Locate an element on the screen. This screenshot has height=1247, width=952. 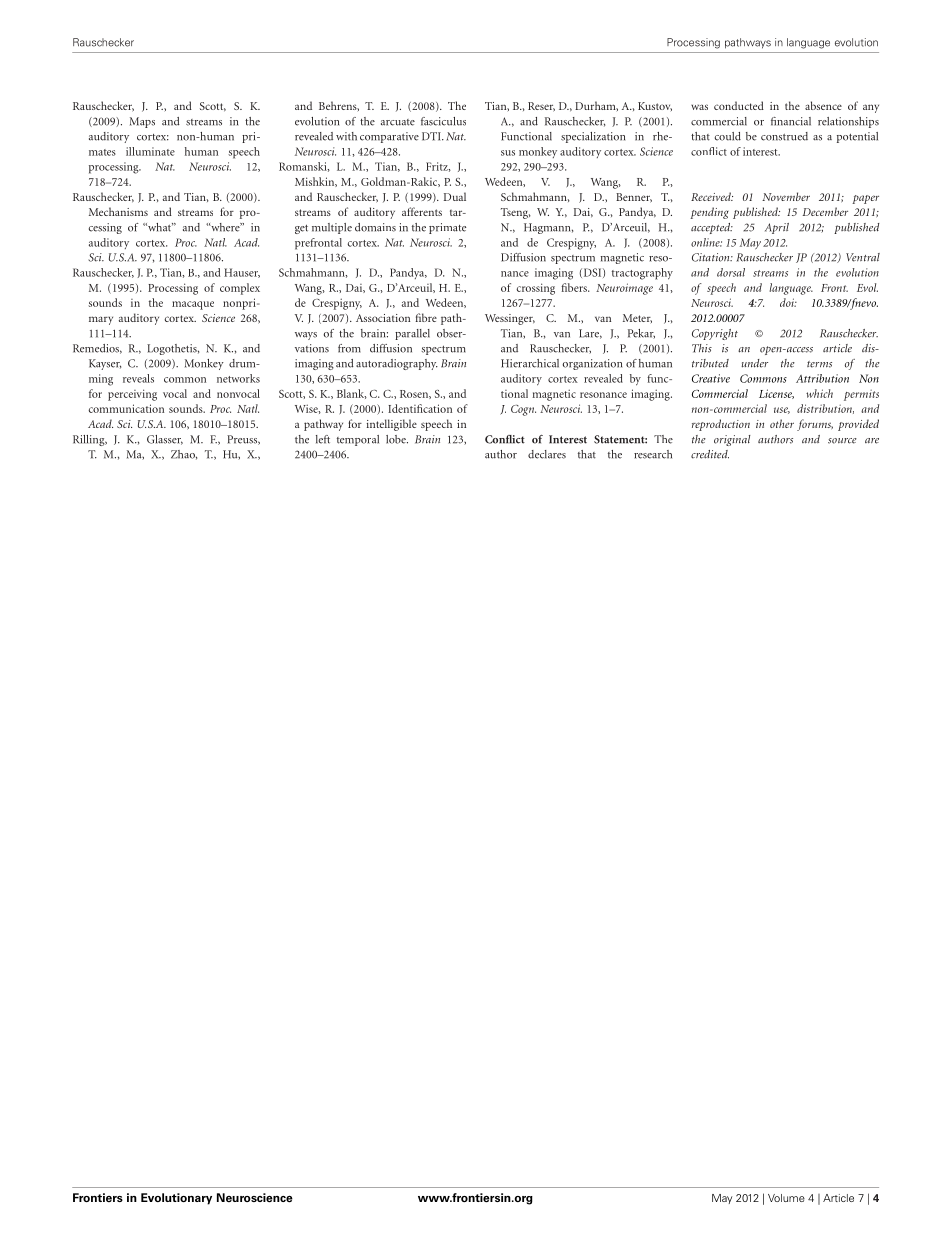
credited is located at coordinates (710, 454).
